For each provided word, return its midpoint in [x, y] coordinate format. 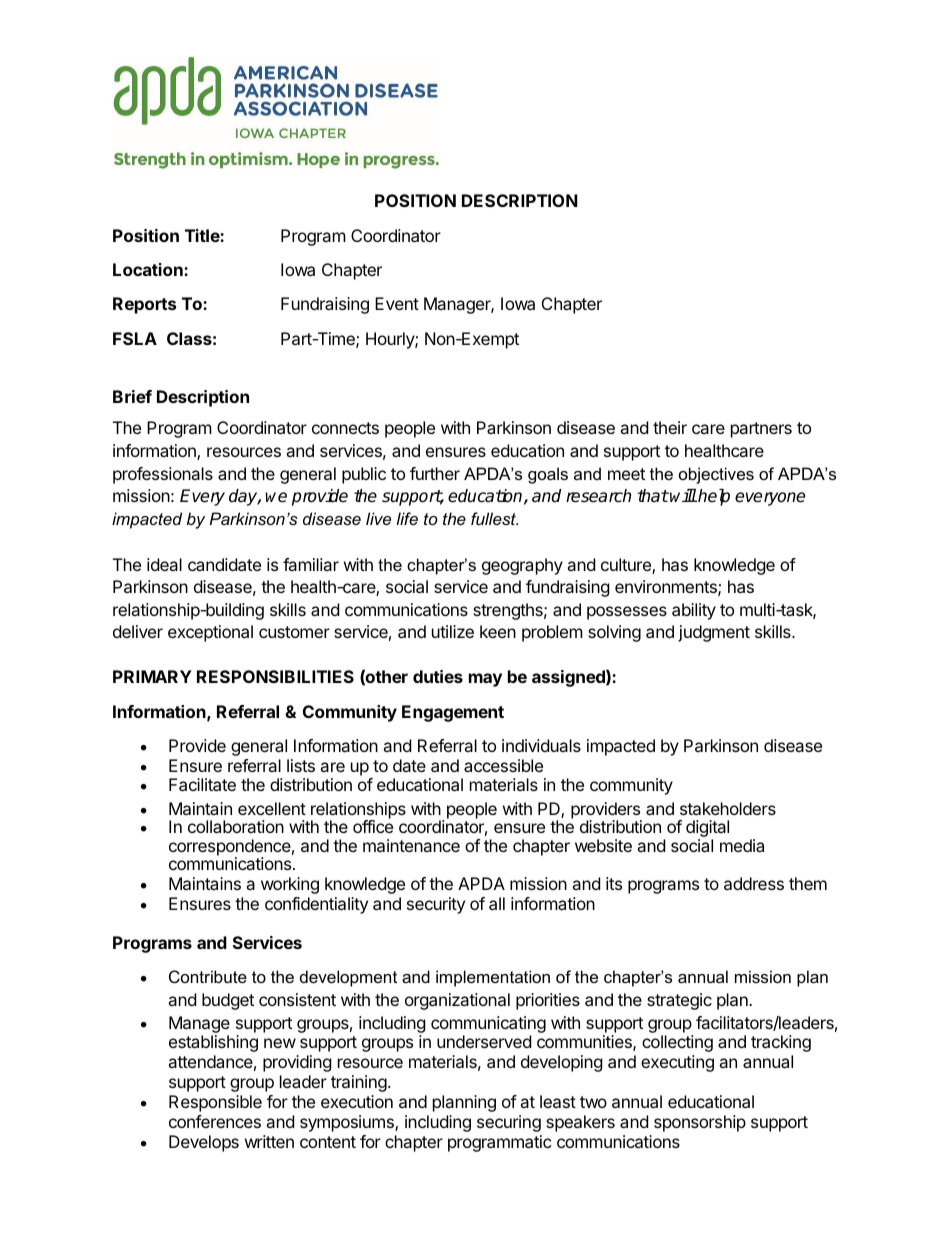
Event [397, 303]
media [742, 845]
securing [509, 1123]
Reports [144, 305]
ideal [164, 564]
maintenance [411, 845]
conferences [215, 1121]
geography [522, 566]
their [670, 427]
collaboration [236, 826]
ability [694, 611]
